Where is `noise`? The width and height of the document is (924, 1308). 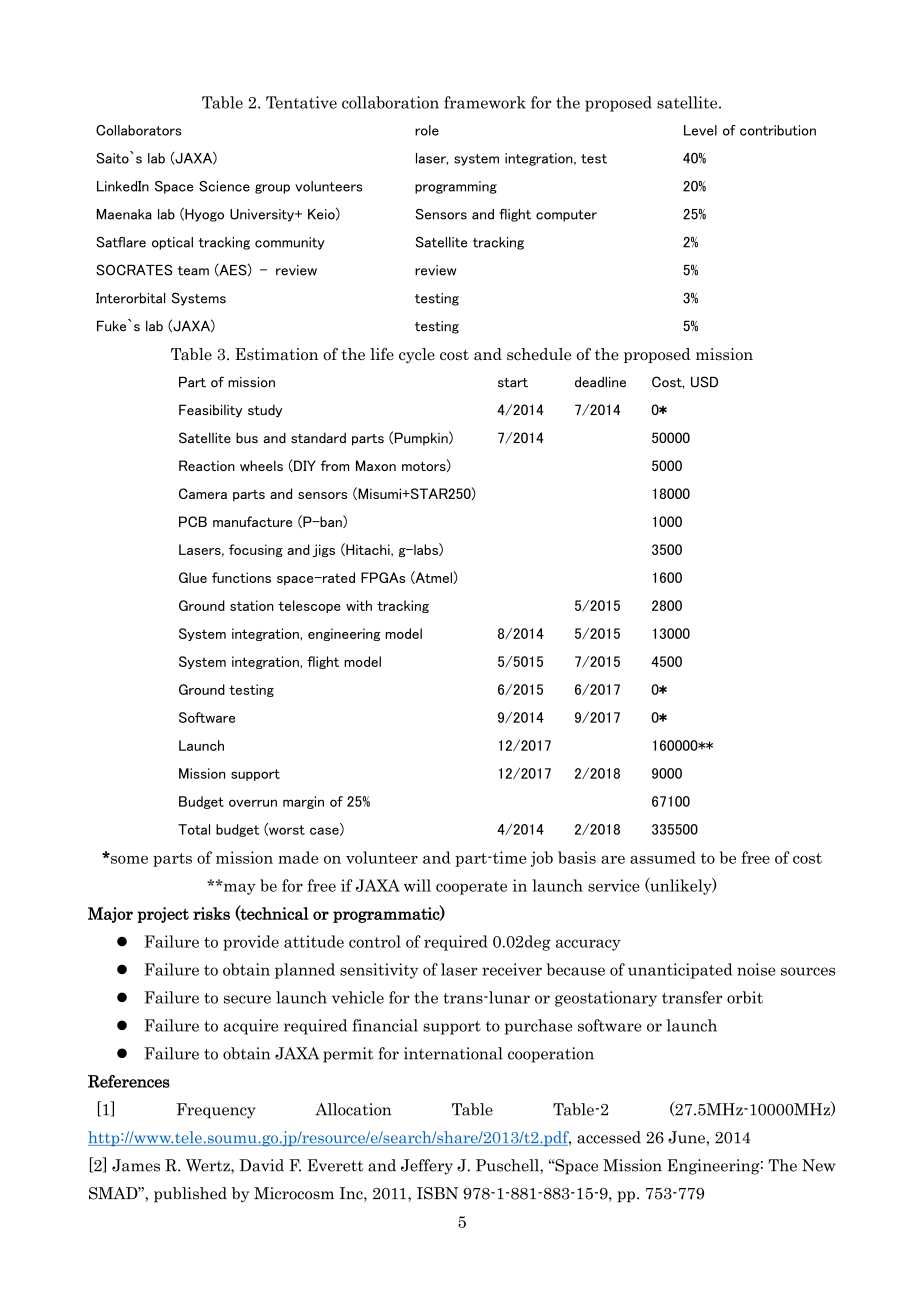 noise is located at coordinates (756, 969).
